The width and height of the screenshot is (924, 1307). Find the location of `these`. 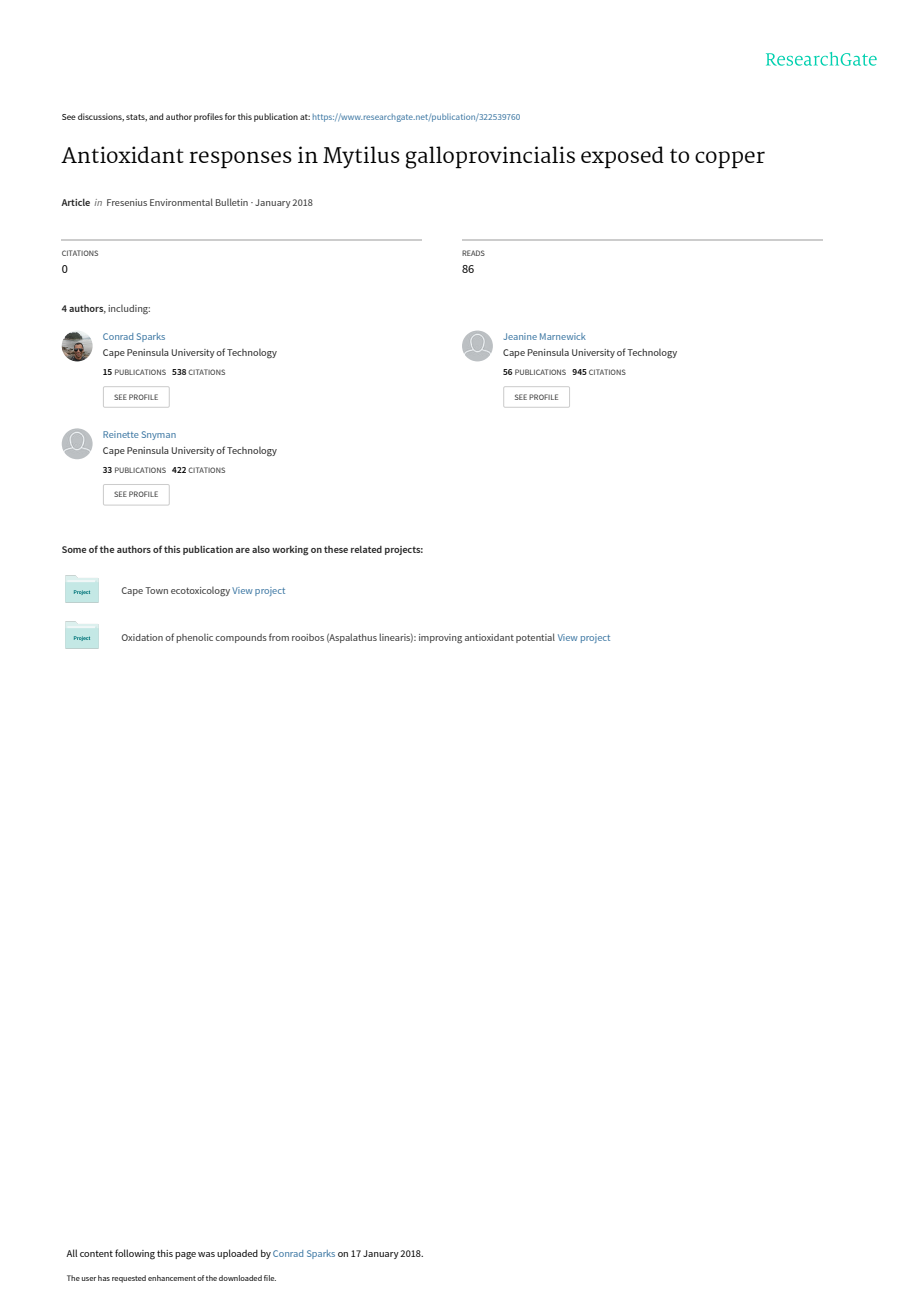

these is located at coordinates (336, 549).
